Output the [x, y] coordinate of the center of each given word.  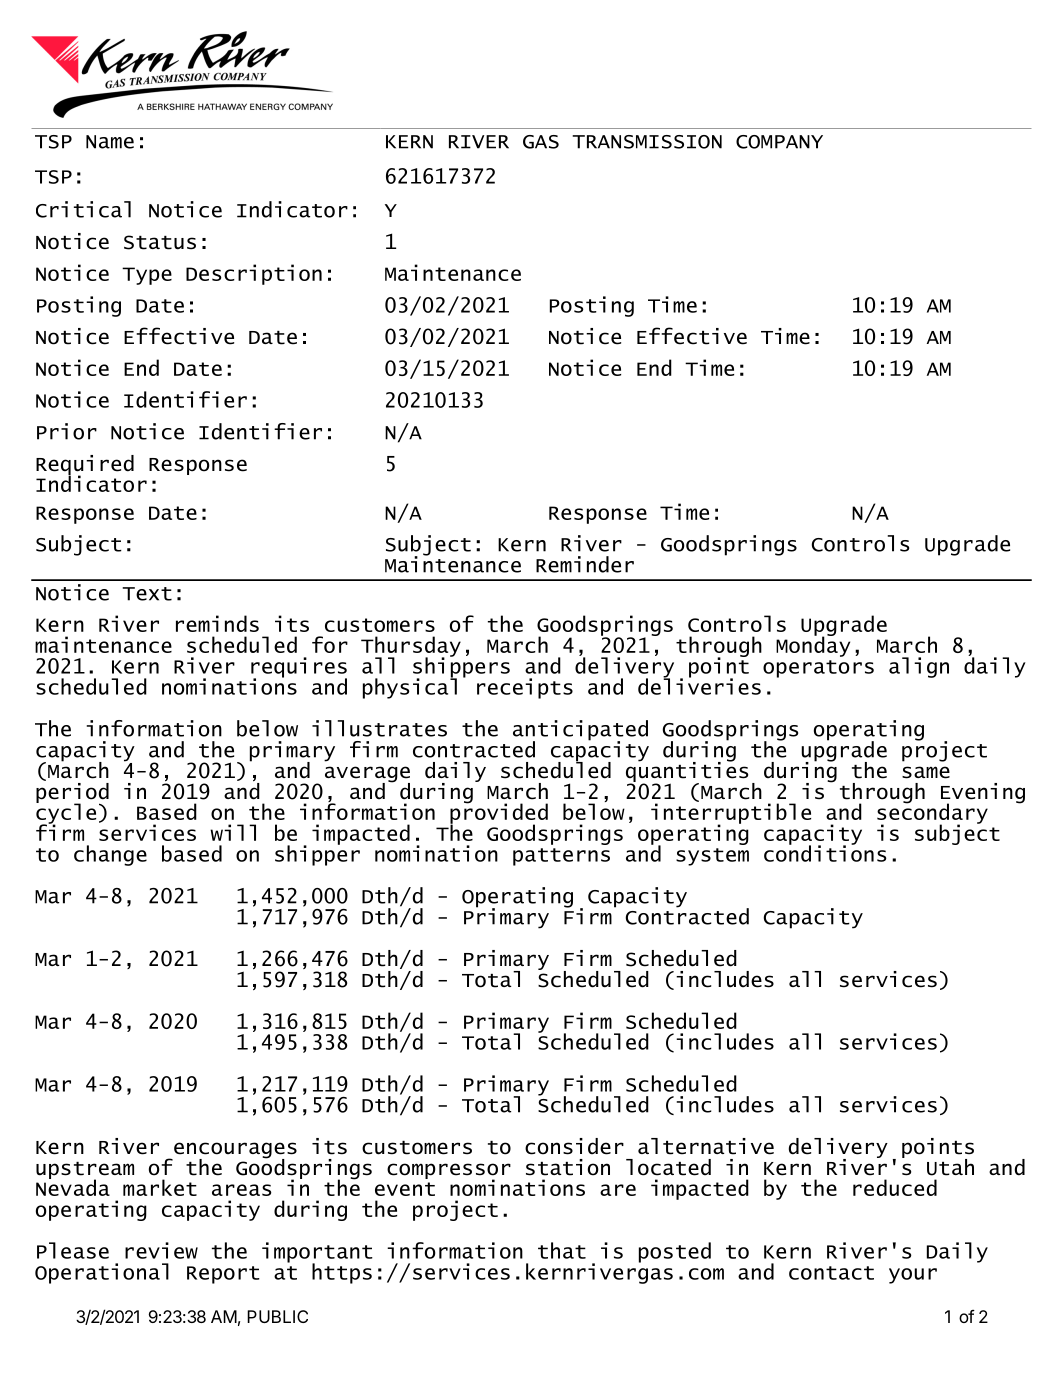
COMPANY [779, 142]
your [913, 1276]
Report [223, 1275]
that [562, 1250]
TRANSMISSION [647, 142]
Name [110, 142]
